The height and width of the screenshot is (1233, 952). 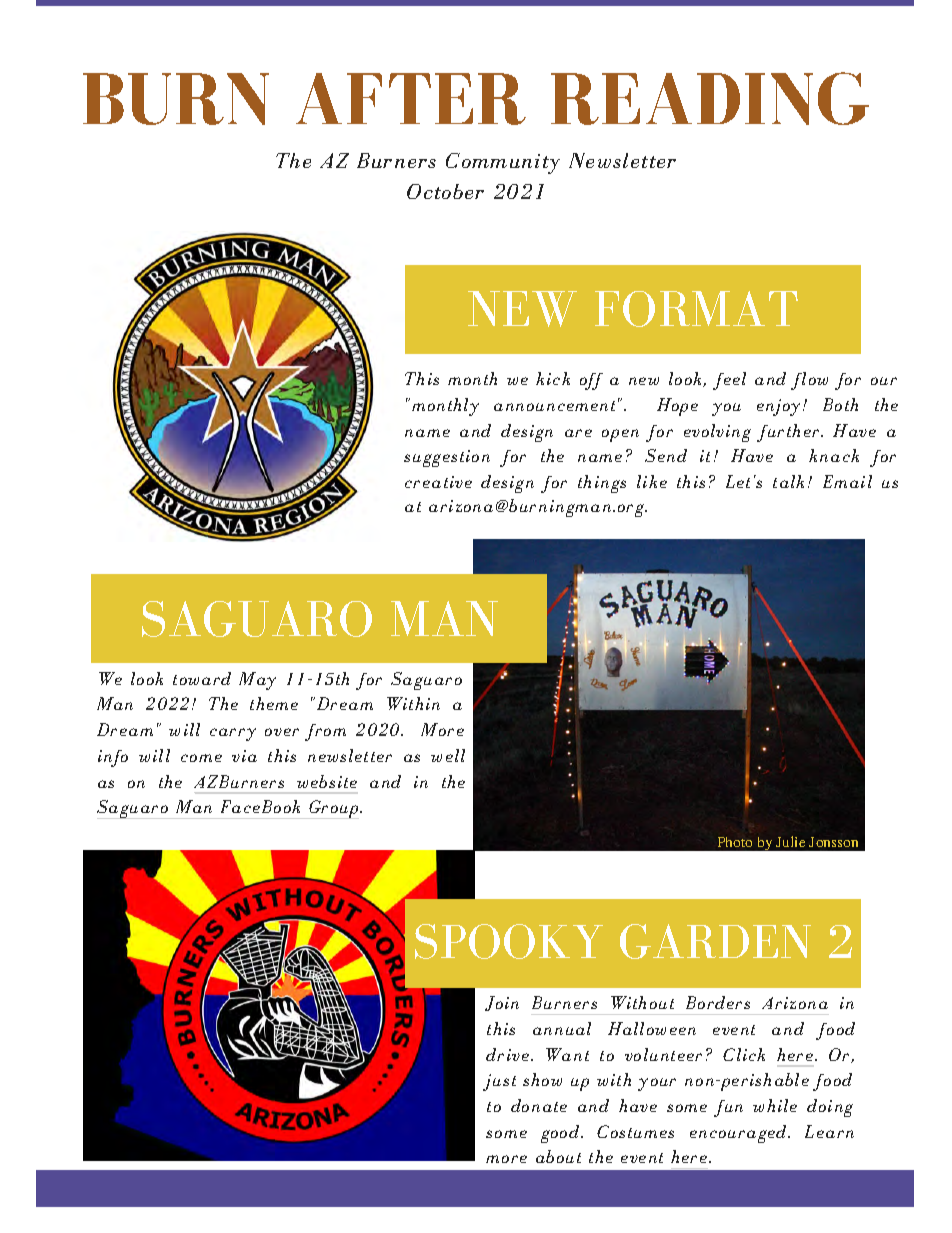 What do you see at coordinates (447, 458) in the screenshot?
I see `suggestion` at bounding box center [447, 458].
